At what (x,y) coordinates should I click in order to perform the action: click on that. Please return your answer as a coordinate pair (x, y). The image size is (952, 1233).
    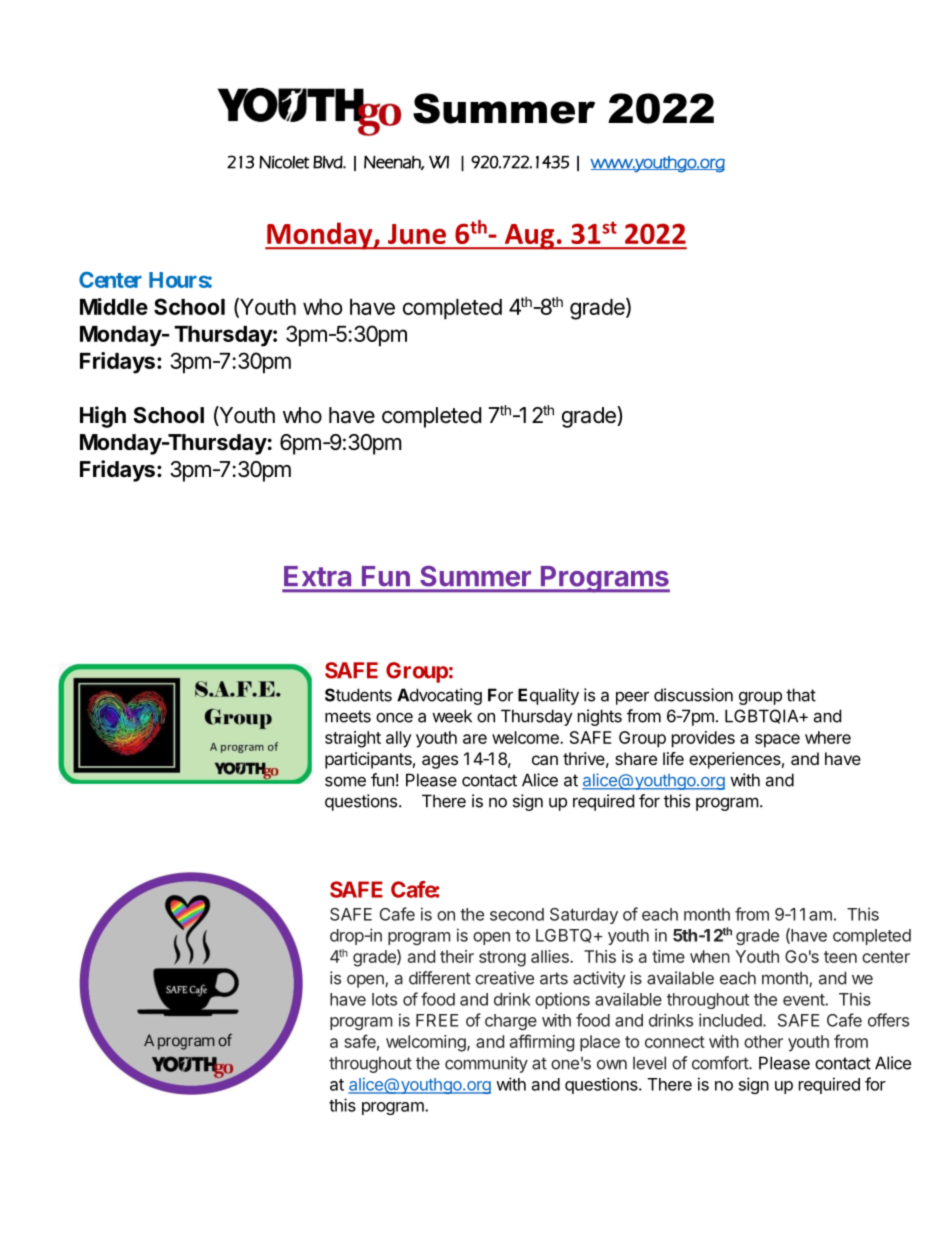
    Looking at the image, I should click on (801, 695).
